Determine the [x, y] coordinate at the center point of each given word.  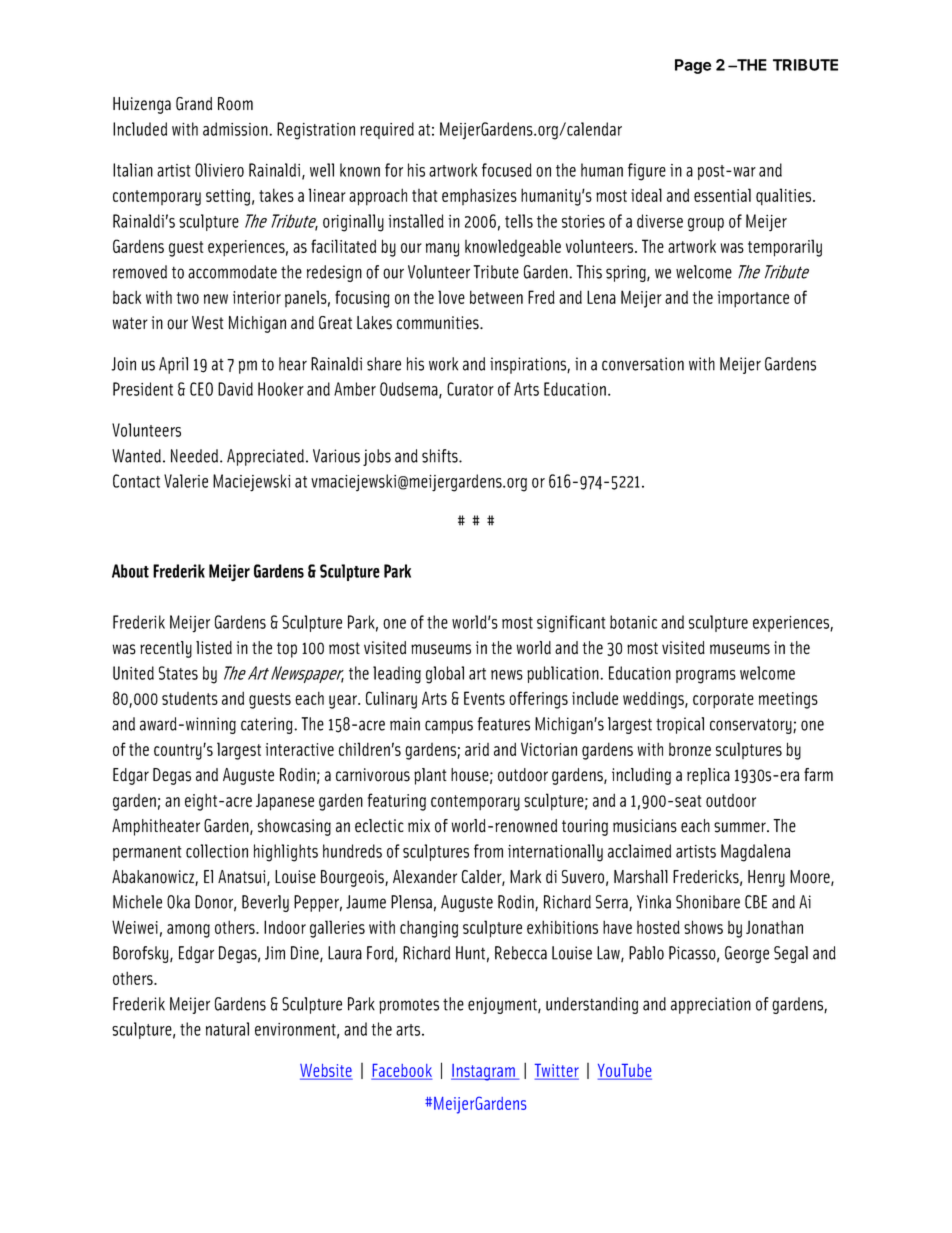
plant [430, 776]
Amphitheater [156, 827]
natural [227, 1029]
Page [693, 66]
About [130, 571]
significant [571, 624]
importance [753, 299]
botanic [633, 622]
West [208, 323]
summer [741, 827]
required [387, 130]
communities [439, 323]
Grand [194, 104]
